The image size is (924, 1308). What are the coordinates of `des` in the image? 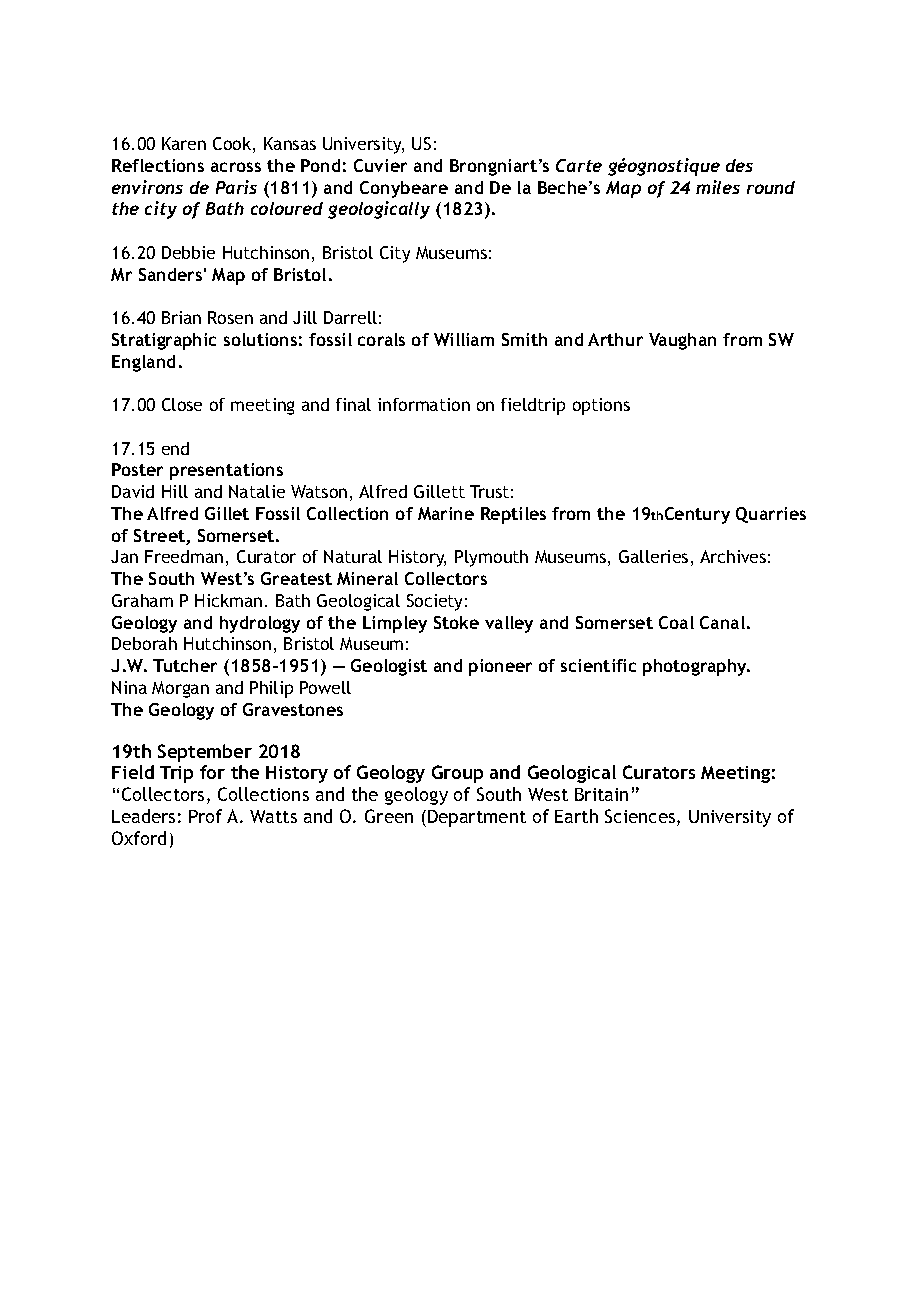 It's located at (739, 165).
